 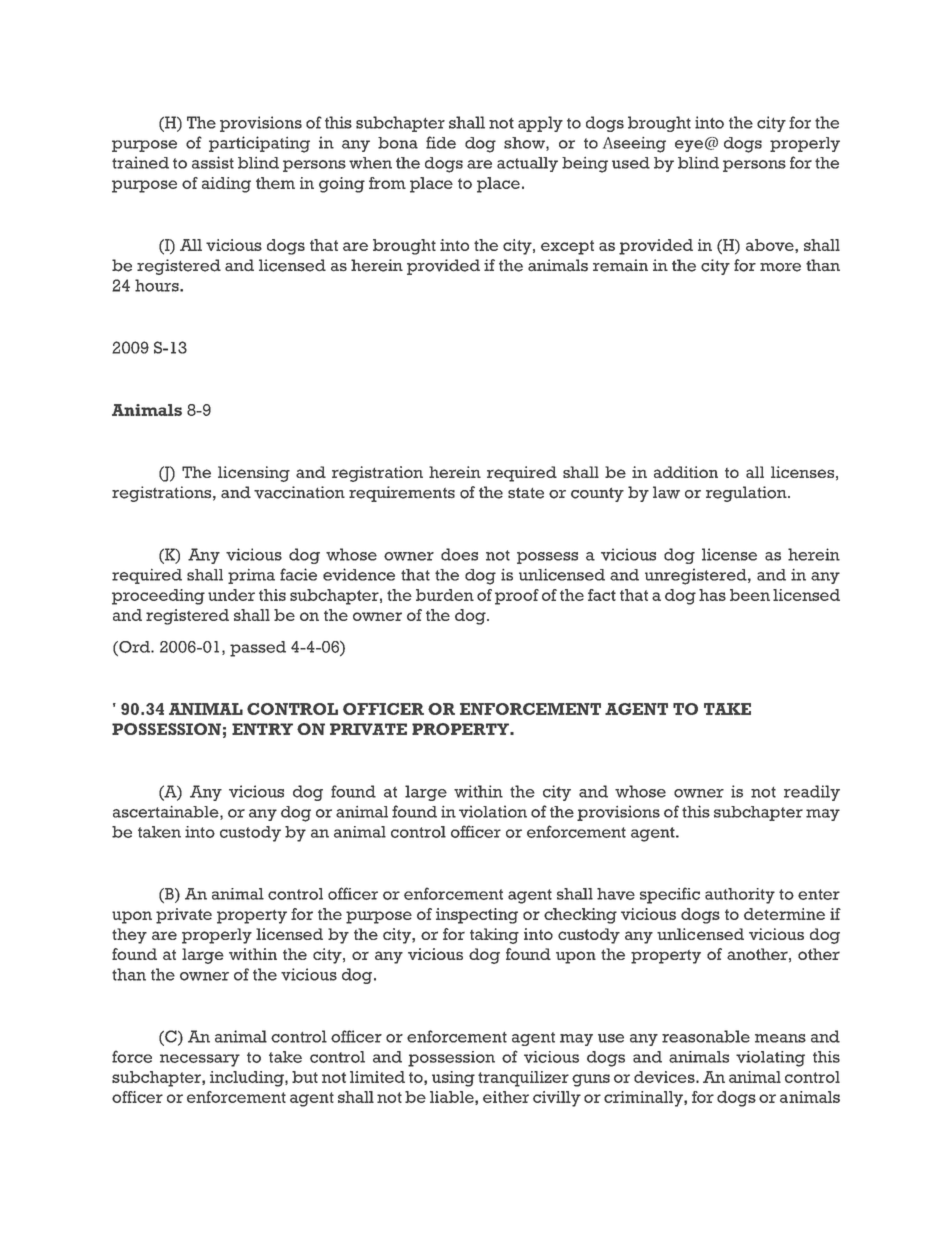 What do you see at coordinates (747, 494) in the image?
I see `regulation` at bounding box center [747, 494].
